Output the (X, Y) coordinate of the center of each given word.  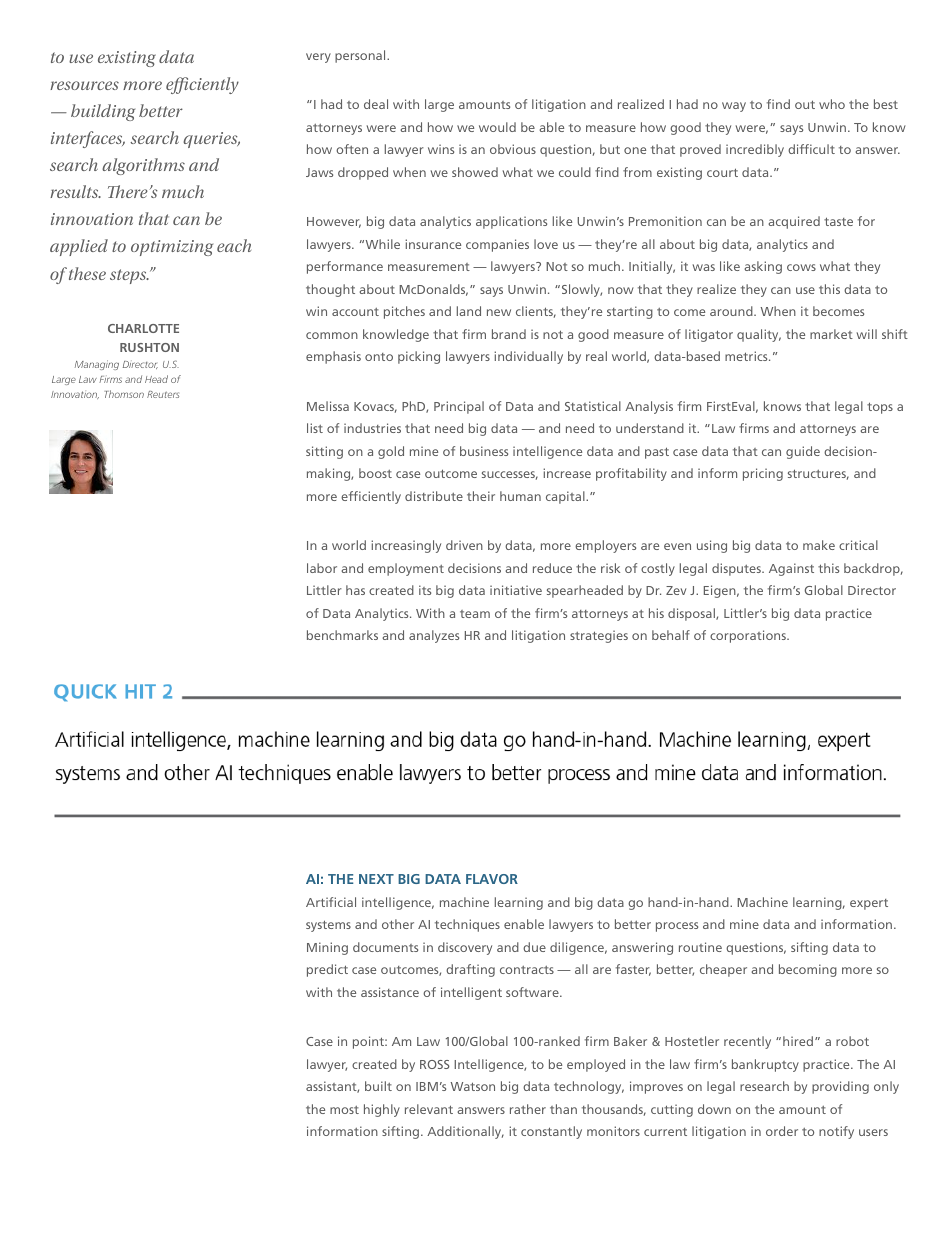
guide (803, 452)
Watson (473, 1086)
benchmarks (342, 635)
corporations (749, 636)
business (484, 451)
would (497, 127)
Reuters (163, 394)
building (103, 112)
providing (840, 1087)
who (832, 104)
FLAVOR (492, 879)
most (344, 1110)
